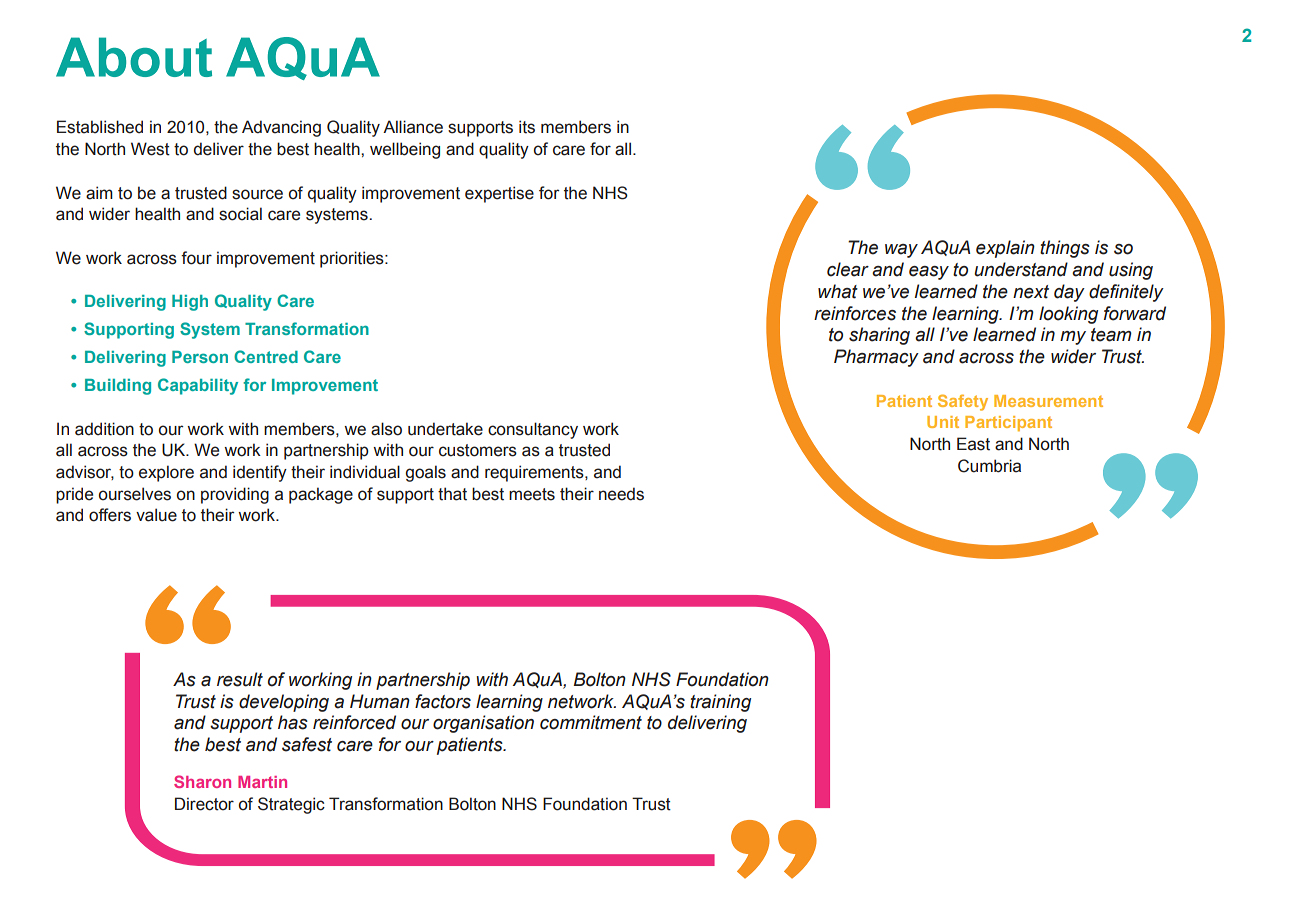 Image resolution: width=1308 pixels, height=924 pixels. What do you see at coordinates (1008, 424) in the page?
I see `Participant` at bounding box center [1008, 424].
